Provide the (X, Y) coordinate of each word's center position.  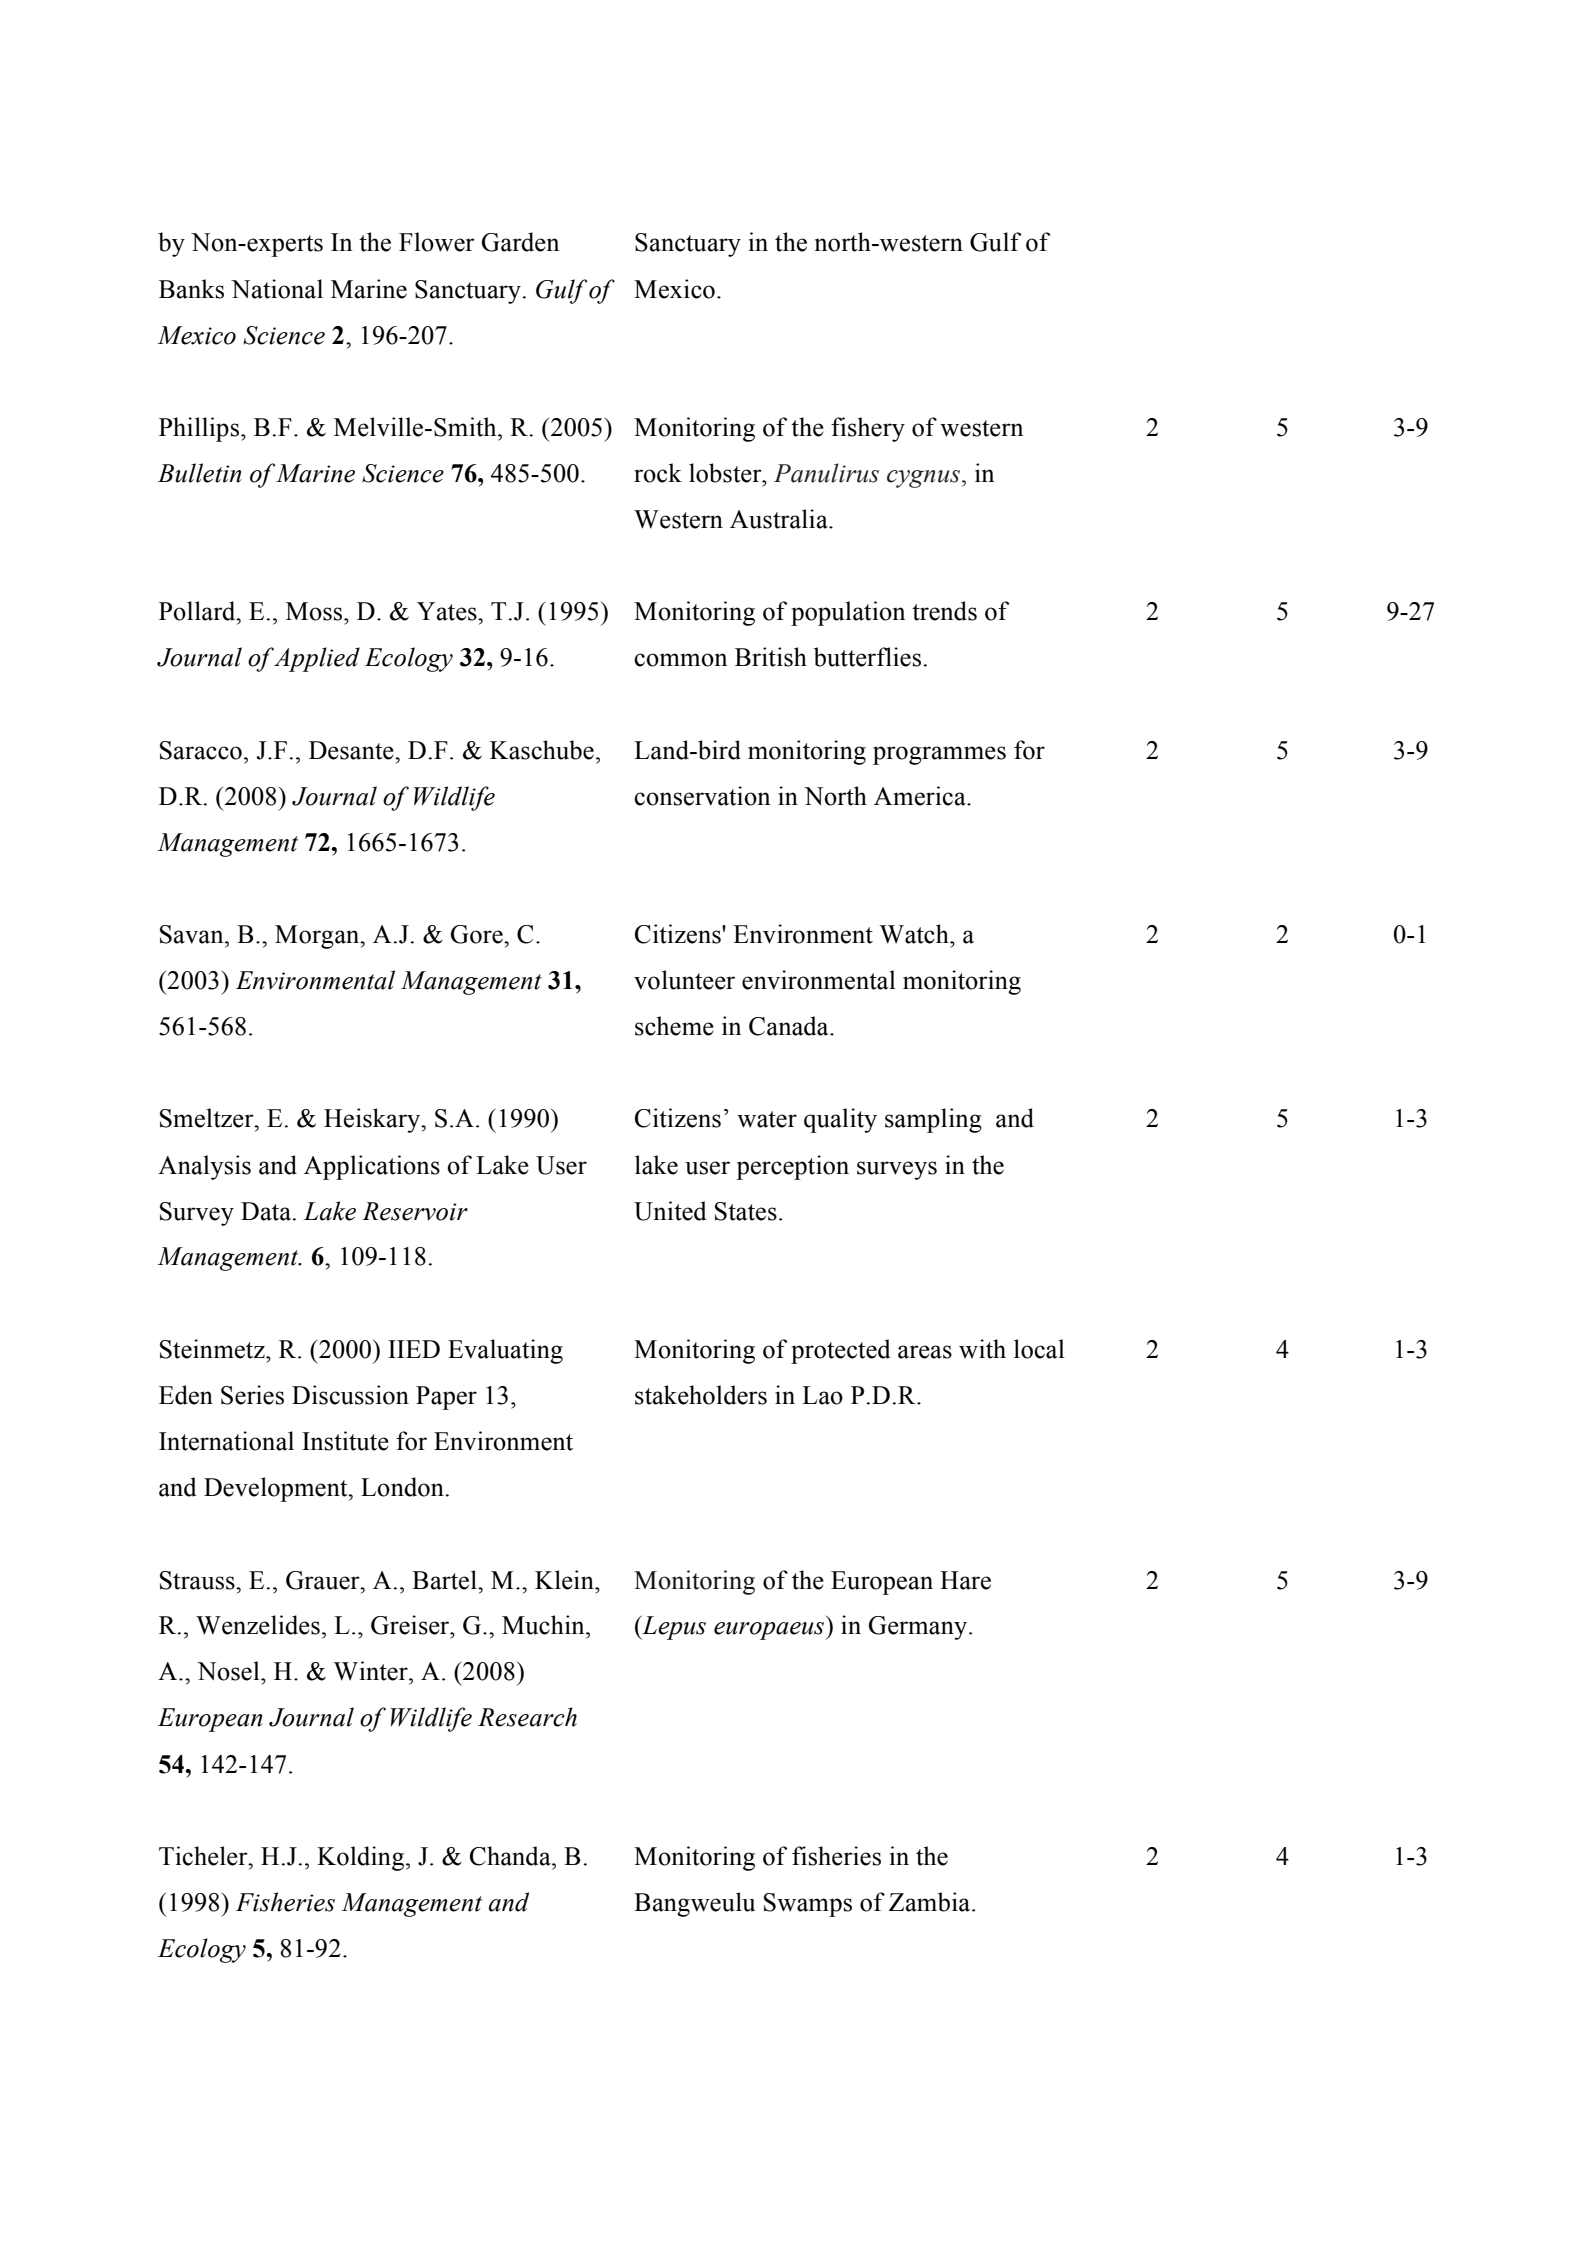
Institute (345, 1441)
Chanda (511, 1856)
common (680, 660)
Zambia (931, 1902)
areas (925, 1352)
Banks (191, 289)
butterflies (869, 657)
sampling (933, 1120)
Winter (372, 1671)
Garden (520, 242)
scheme (674, 1026)
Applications (372, 1167)
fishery (868, 429)
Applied (317, 659)
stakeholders (701, 1395)
